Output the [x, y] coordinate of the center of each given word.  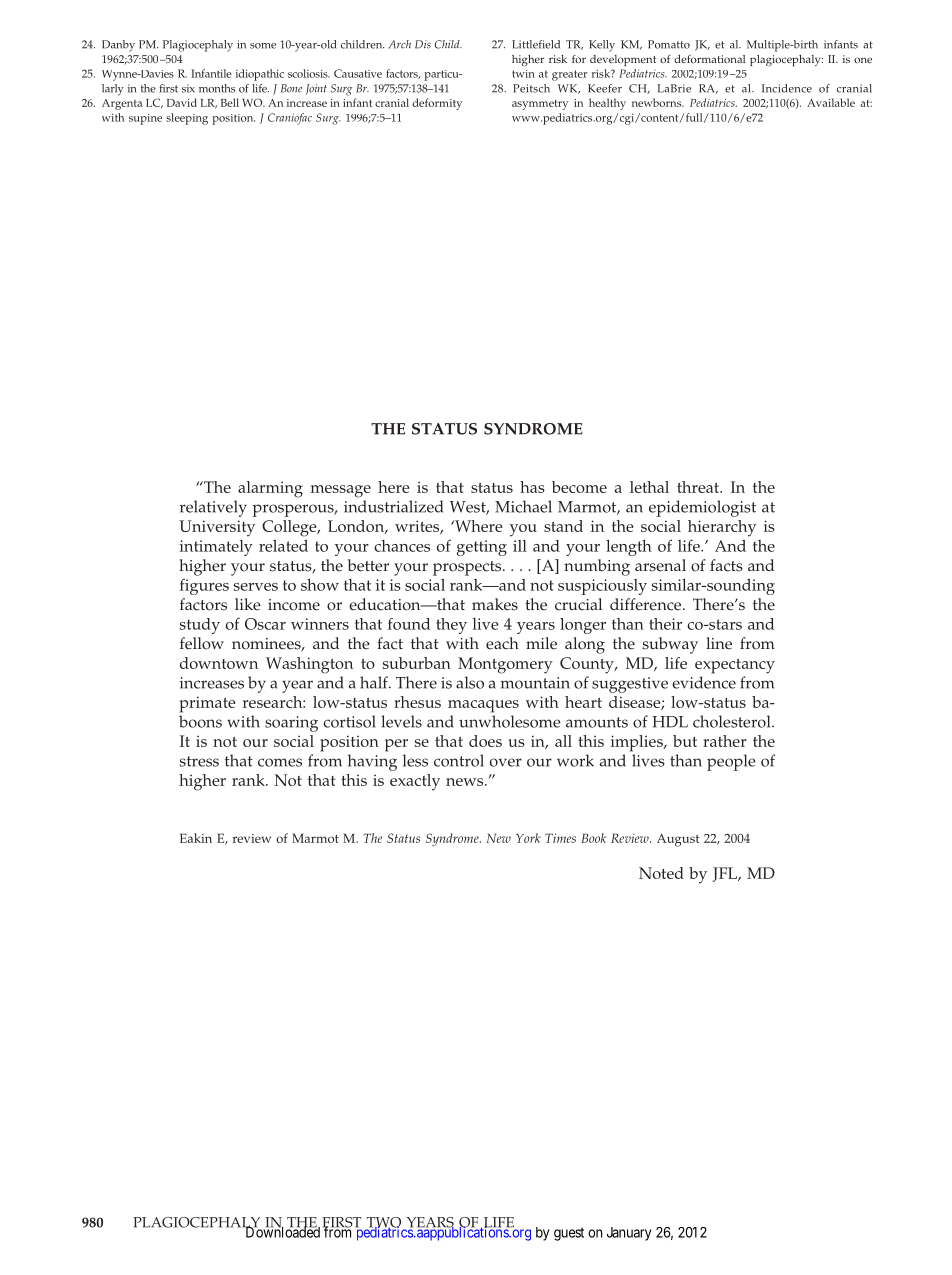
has [532, 487]
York [528, 838]
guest [569, 1234]
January [629, 1234]
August [678, 840]
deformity [437, 104]
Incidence [787, 88]
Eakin [196, 838]
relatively [213, 508]
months [217, 88]
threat [699, 487]
